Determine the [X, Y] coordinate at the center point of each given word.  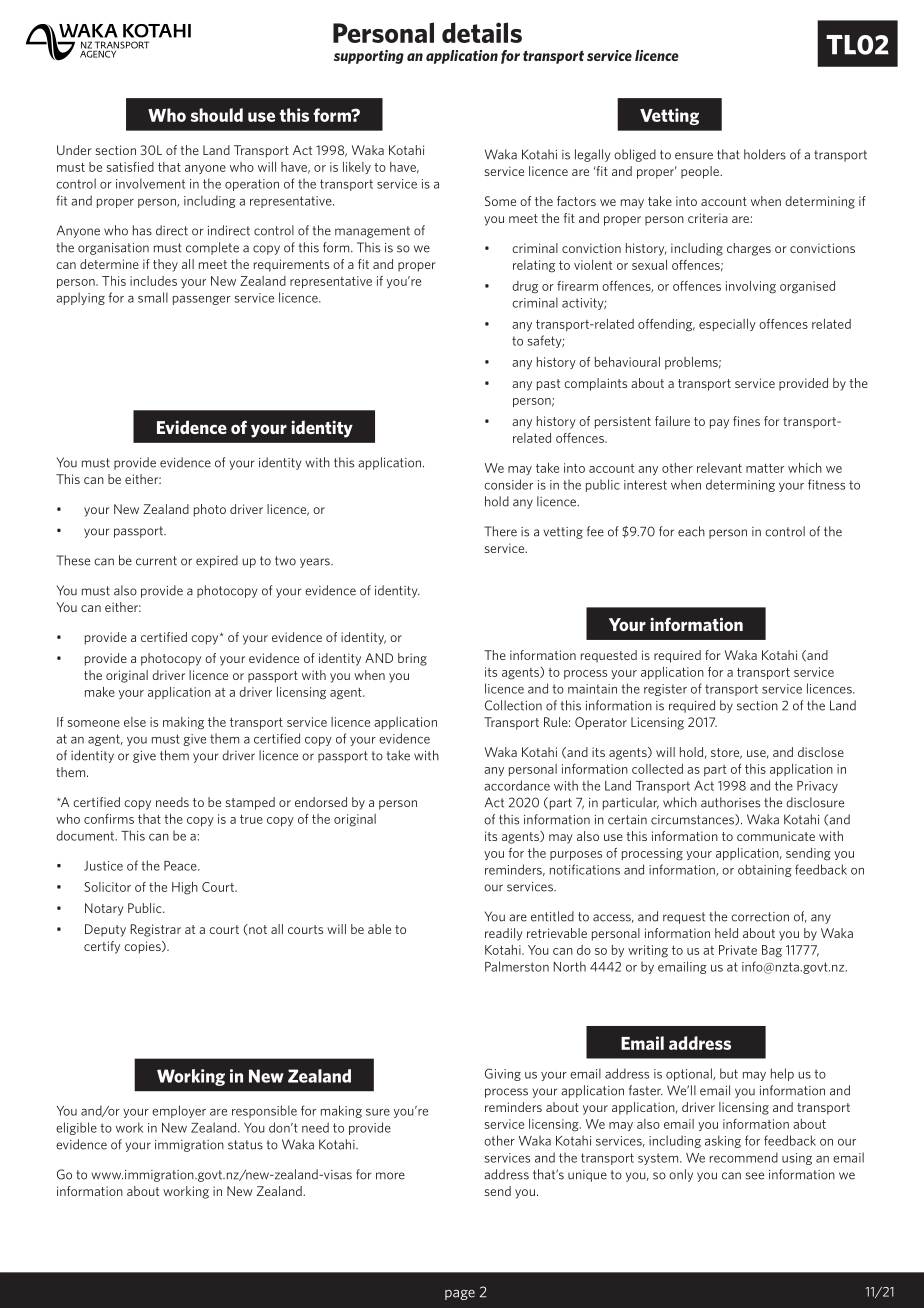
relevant [719, 468]
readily [504, 934]
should [217, 115]
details [482, 32]
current [156, 561]
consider [508, 484]
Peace [181, 866]
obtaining [765, 870]
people [701, 172]
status [245, 1145]
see [754, 1176]
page [460, 1295]
